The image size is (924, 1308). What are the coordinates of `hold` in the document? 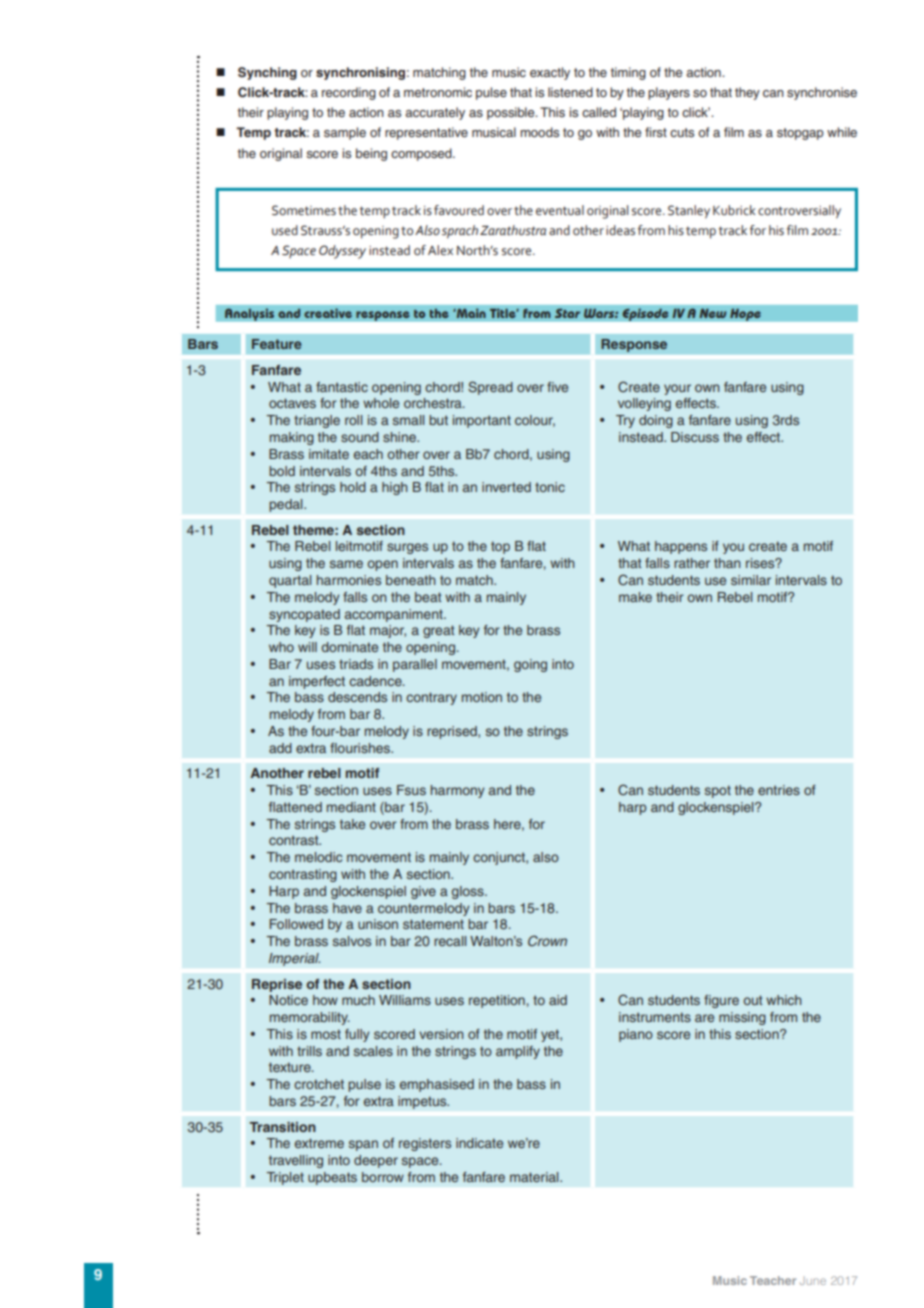 It's located at (353, 487).
